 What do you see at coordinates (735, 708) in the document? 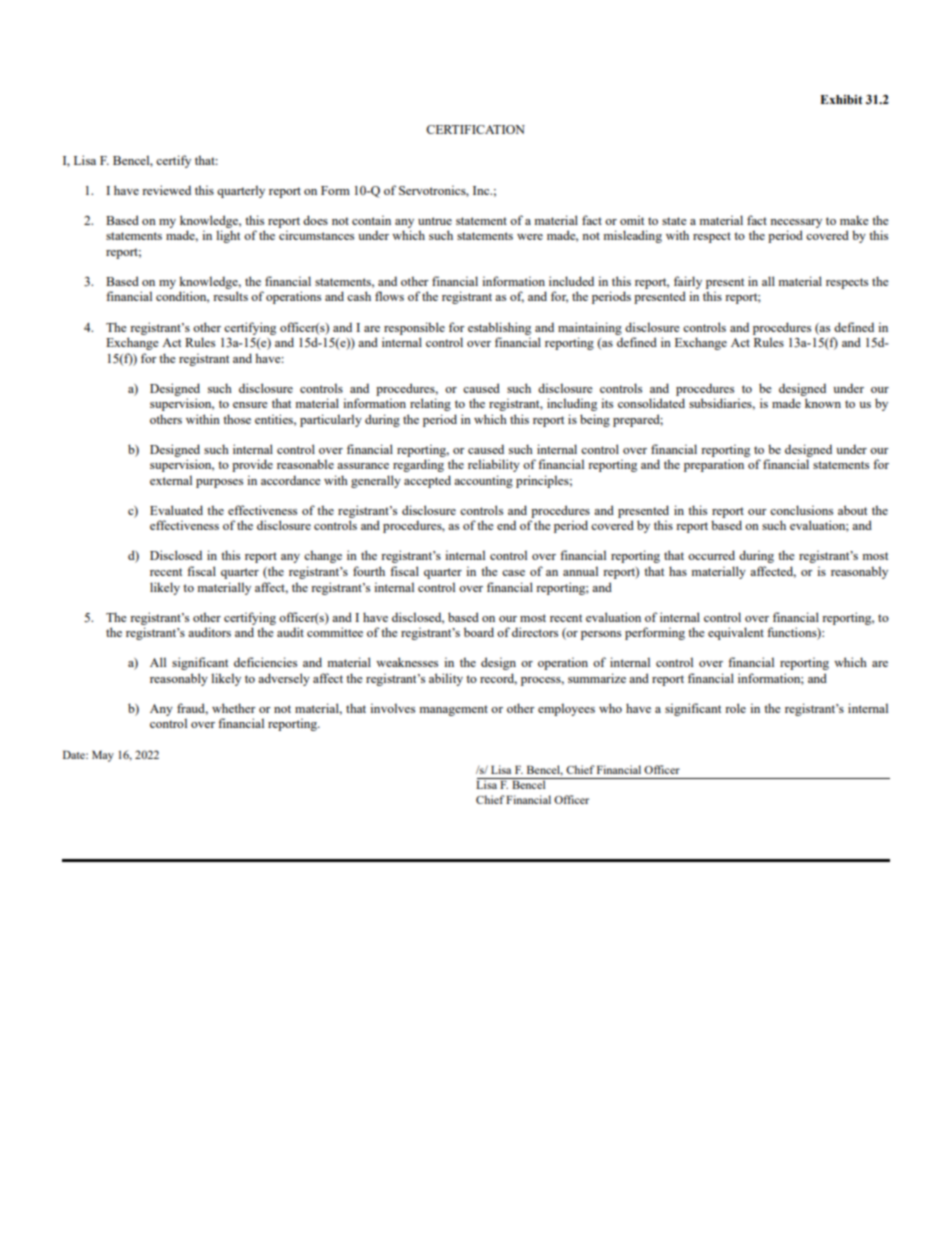
I see `role` at bounding box center [735, 708].
